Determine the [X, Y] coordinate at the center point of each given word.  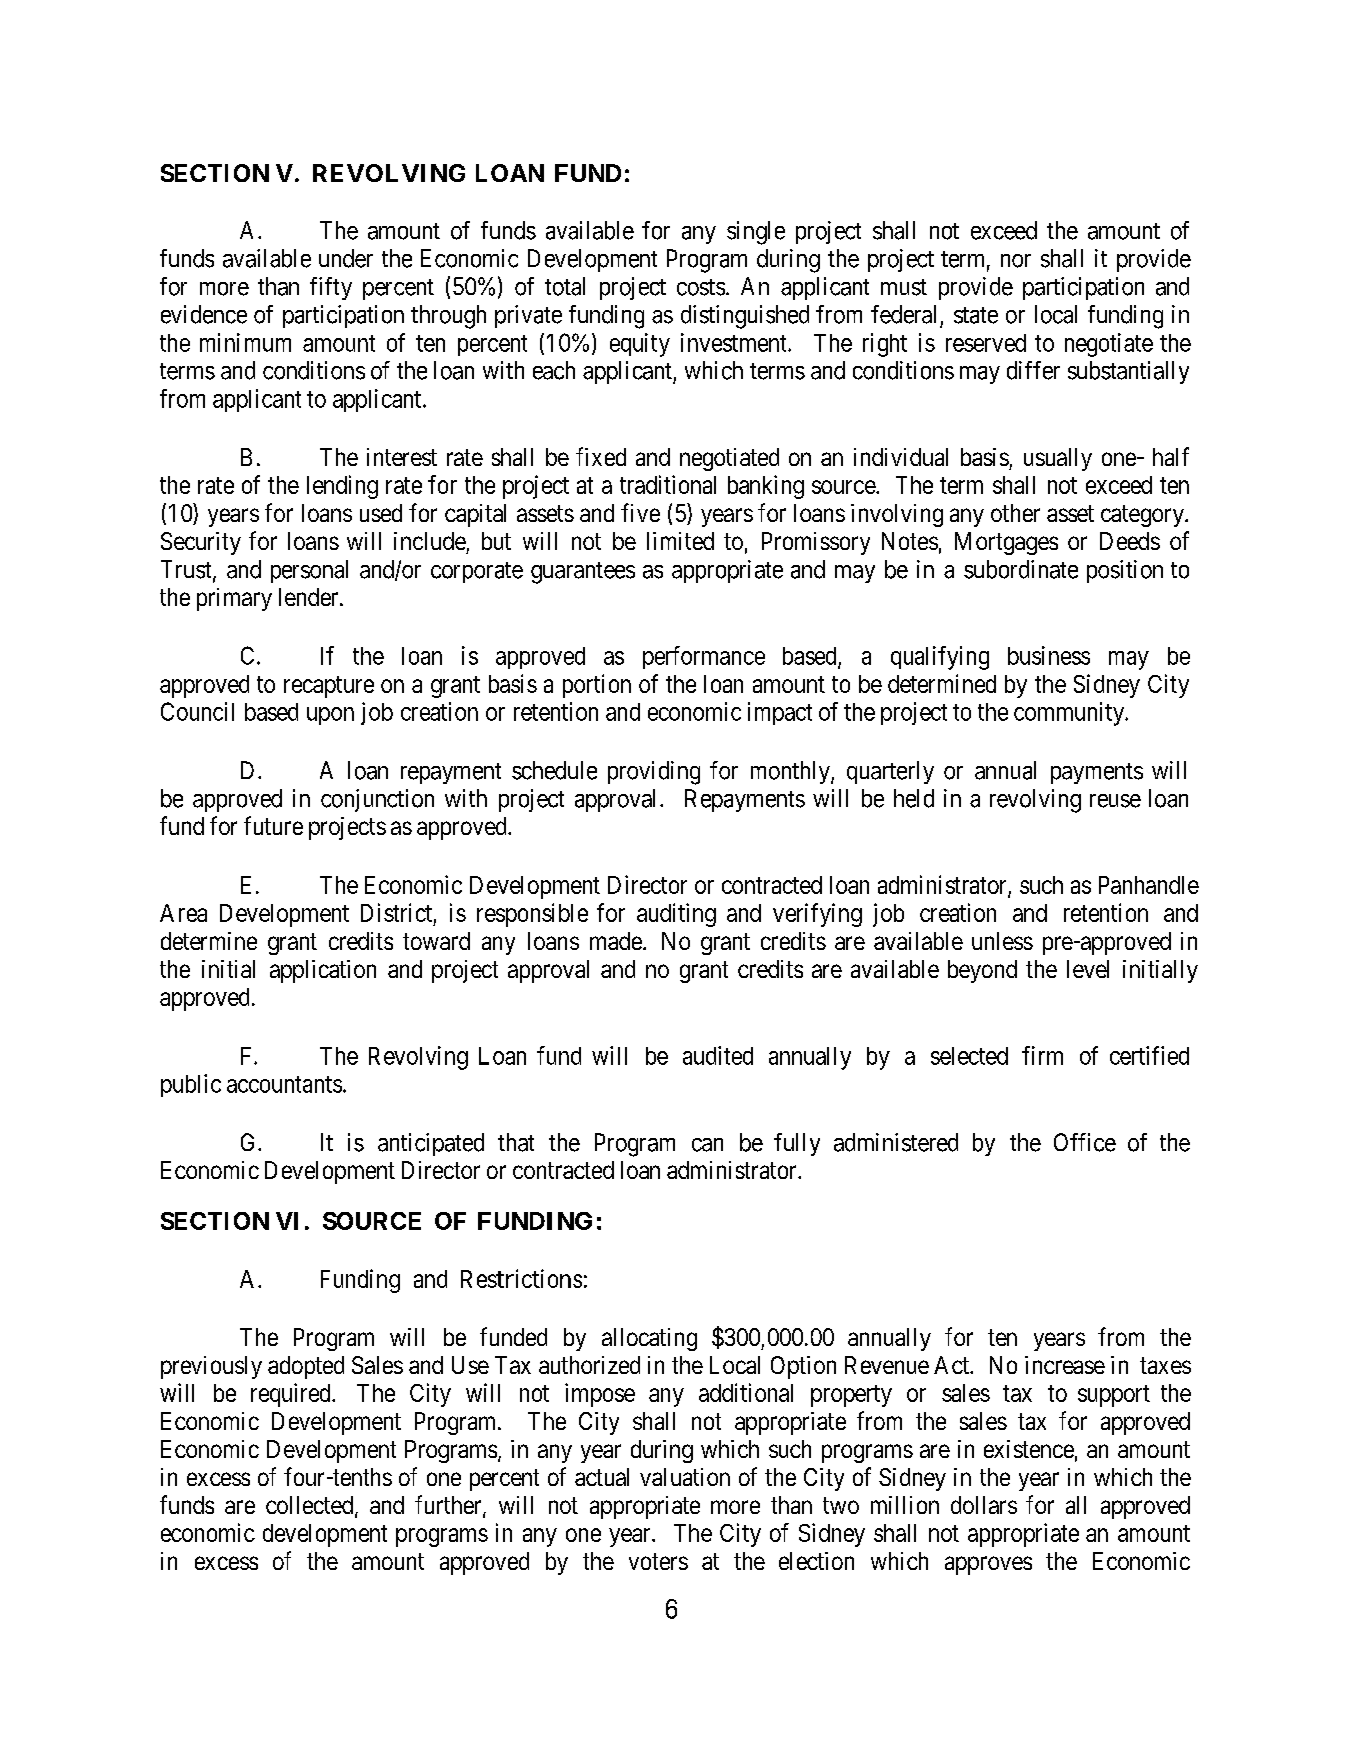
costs [701, 287]
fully [797, 1144]
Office [1085, 1142]
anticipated [431, 1144]
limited [680, 541]
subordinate [1021, 569]
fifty [331, 288]
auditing [676, 915]
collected [311, 1506]
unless [1002, 941]
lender [310, 597]
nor [1016, 261]
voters [658, 1561]
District [396, 912]
